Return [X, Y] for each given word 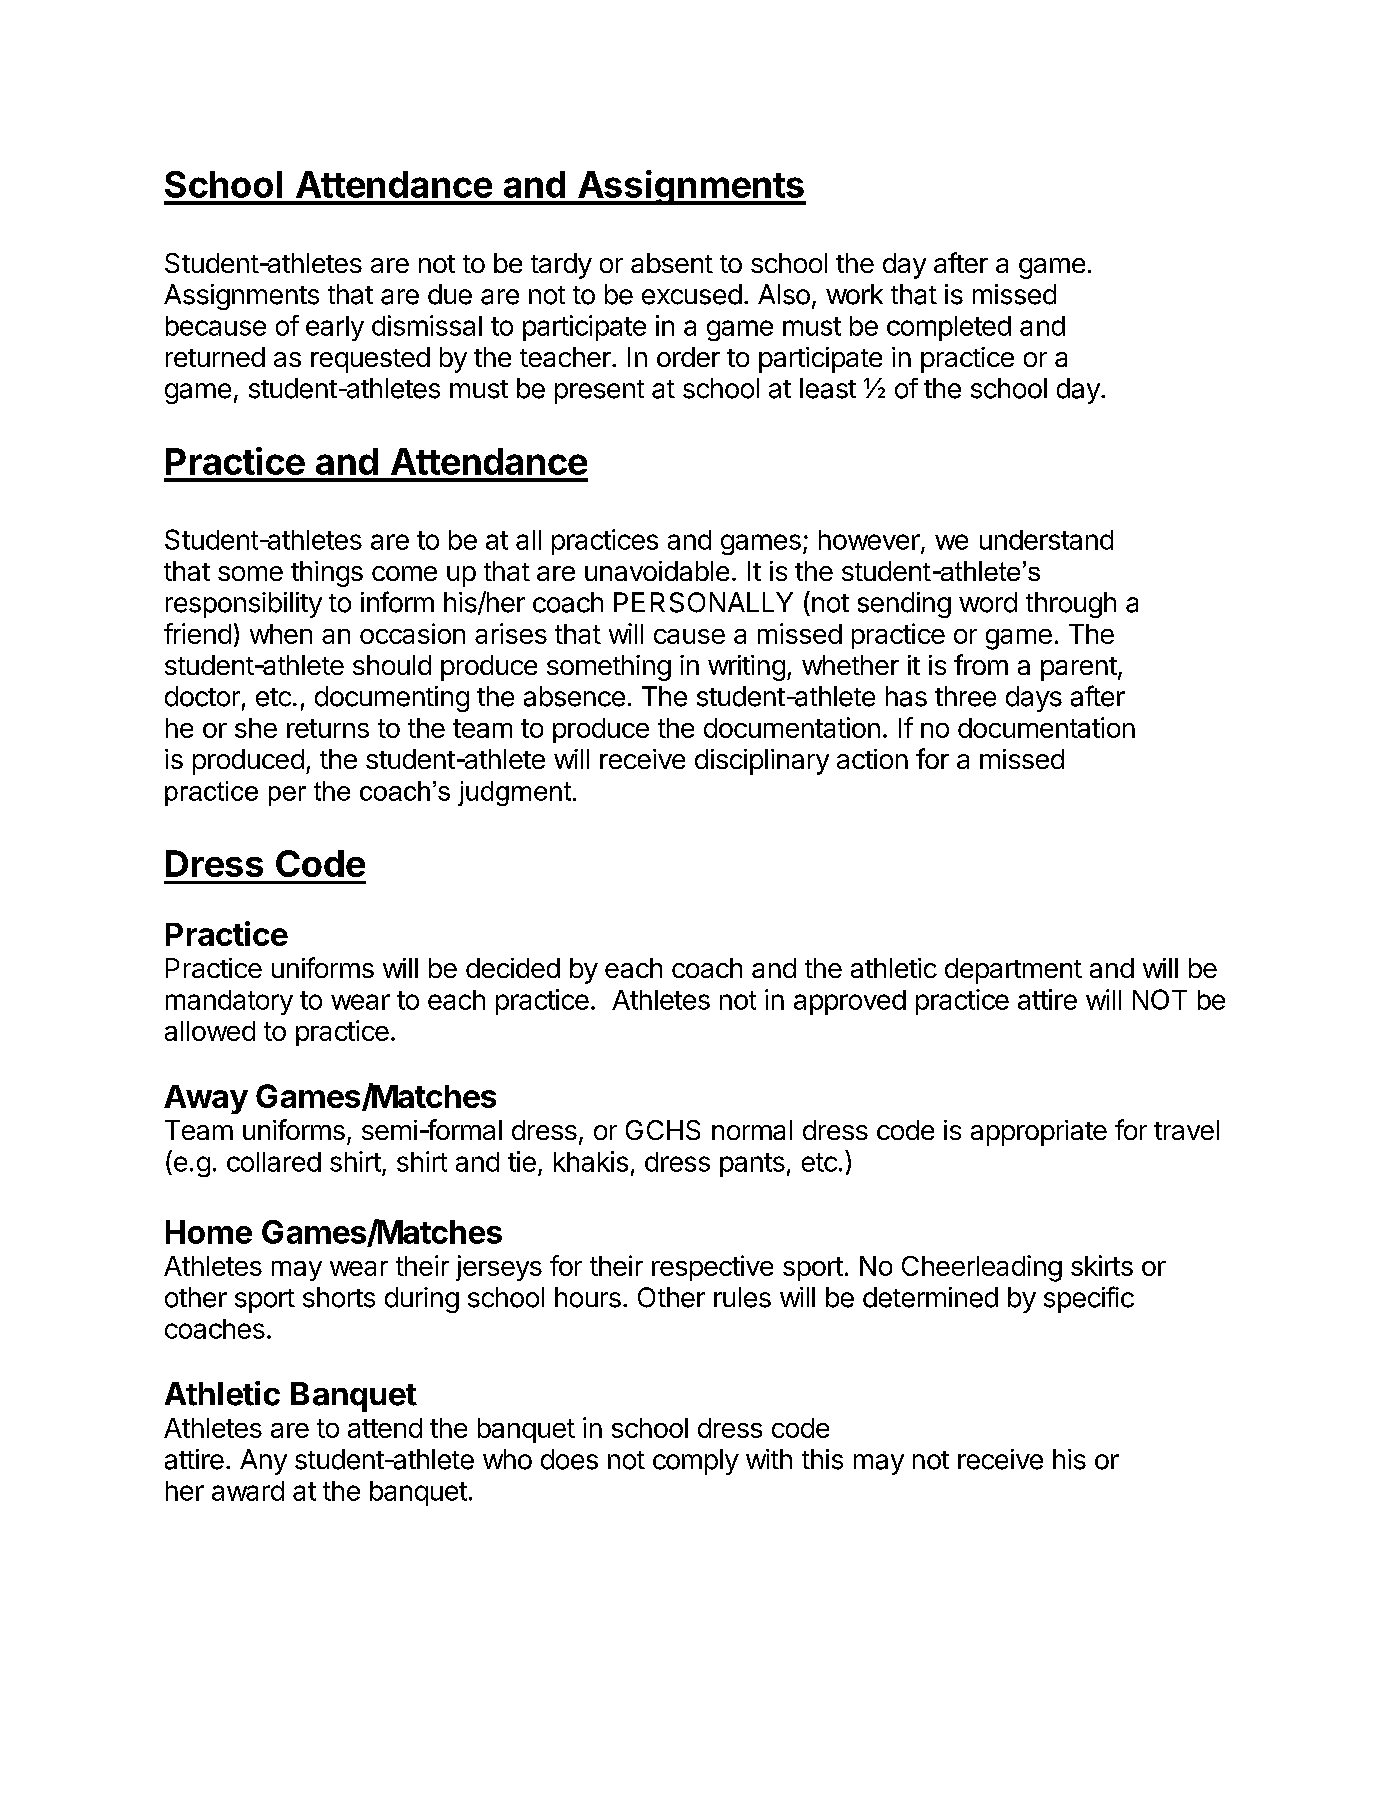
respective [712, 1268]
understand [1046, 540]
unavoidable [657, 571]
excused [692, 294]
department [1013, 971]
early [335, 328]
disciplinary [762, 762]
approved [850, 1002]
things [327, 574]
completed [949, 328]
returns [328, 728]
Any [263, 1462]
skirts [1102, 1265]
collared [274, 1162]
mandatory [229, 1002]
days [1034, 699]
